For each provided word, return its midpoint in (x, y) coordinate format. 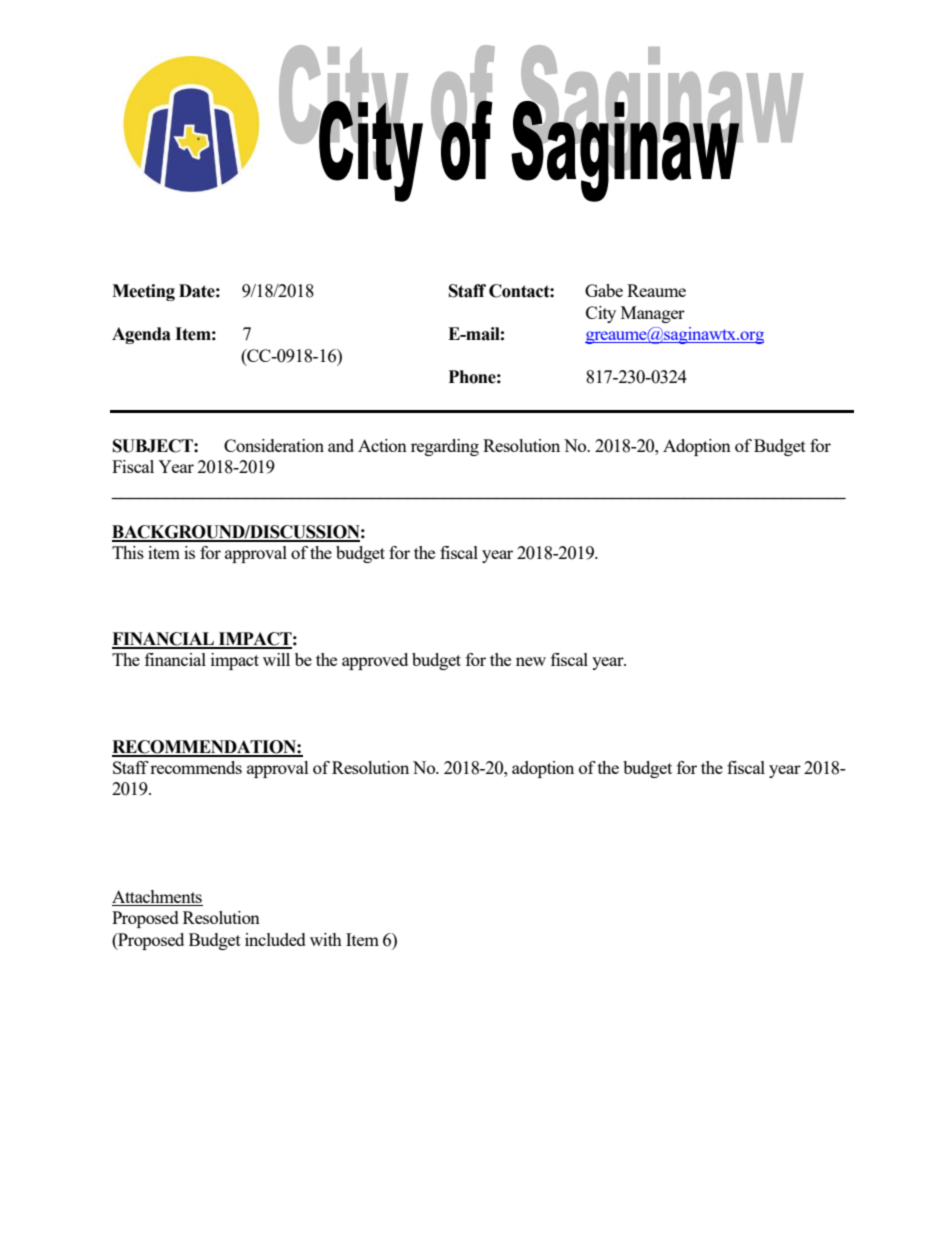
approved (375, 661)
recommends (196, 767)
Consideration (274, 445)
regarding (445, 447)
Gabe (604, 290)
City (601, 314)
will (276, 659)
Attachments (157, 896)
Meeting (143, 292)
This (128, 552)
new (531, 661)
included (275, 939)
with (326, 939)
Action (382, 445)
